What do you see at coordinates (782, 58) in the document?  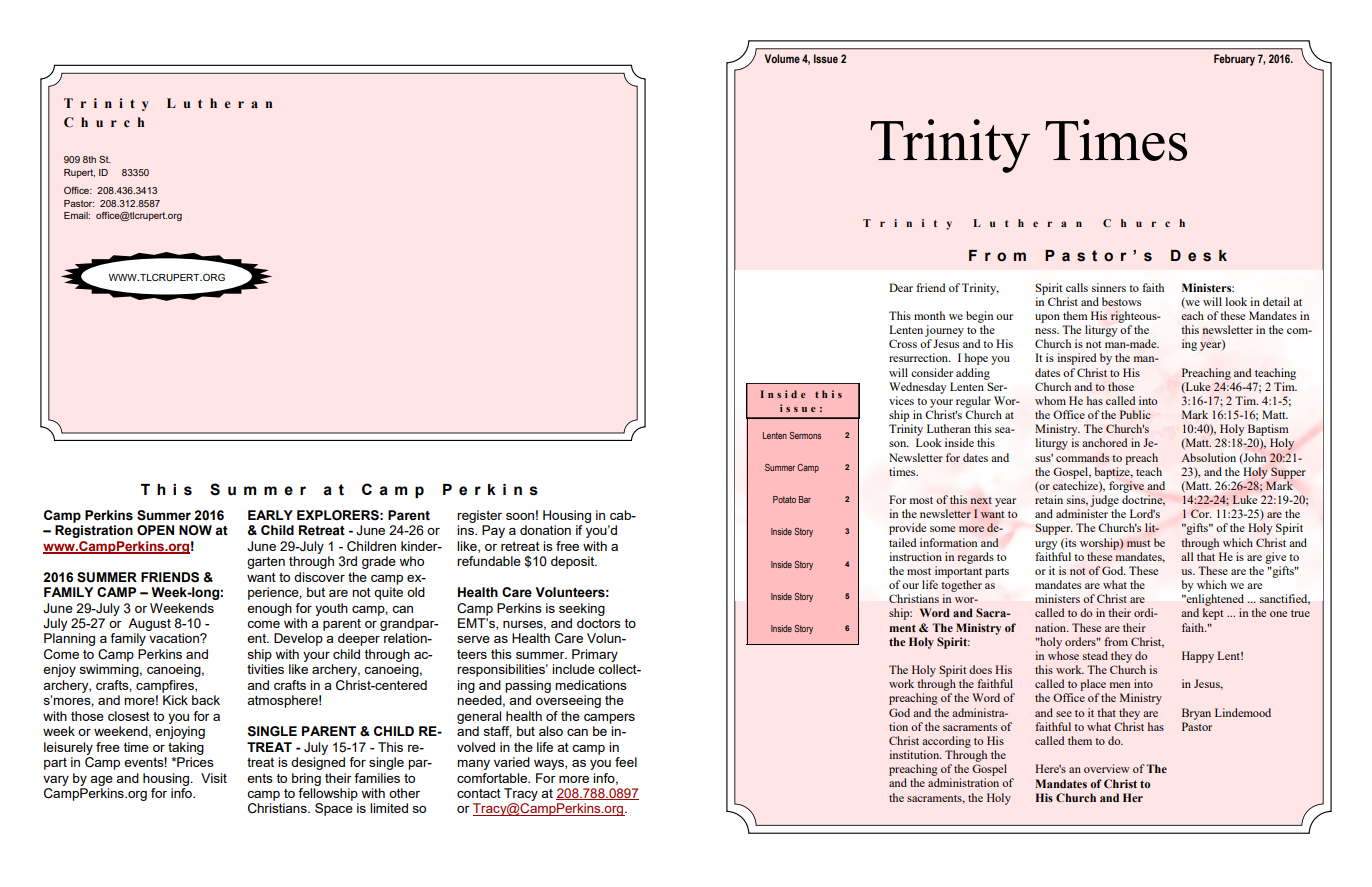 I see `Volume` at bounding box center [782, 58].
